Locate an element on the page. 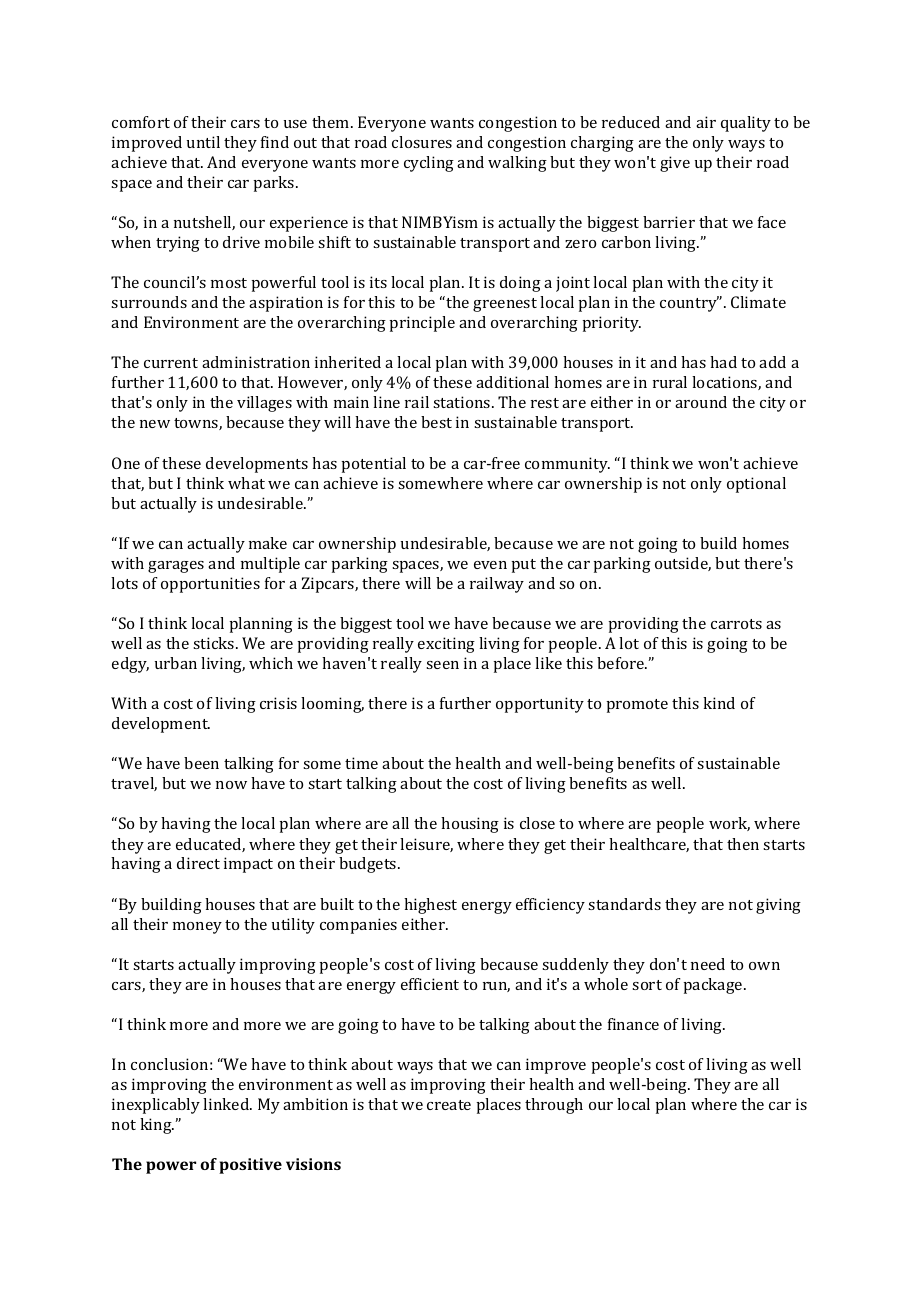  through is located at coordinates (554, 1106).
